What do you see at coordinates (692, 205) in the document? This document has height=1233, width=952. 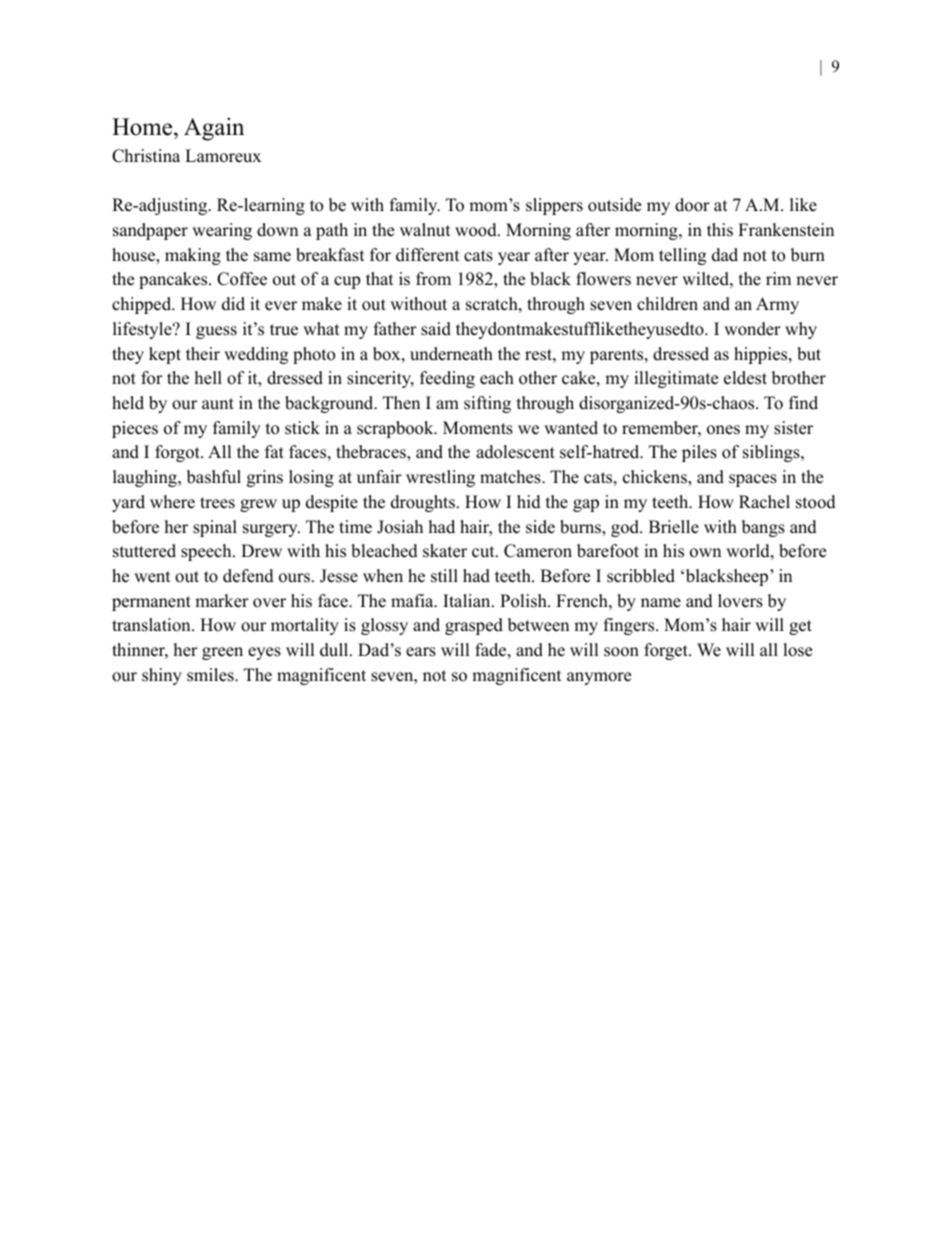 I see `door` at bounding box center [692, 205].
